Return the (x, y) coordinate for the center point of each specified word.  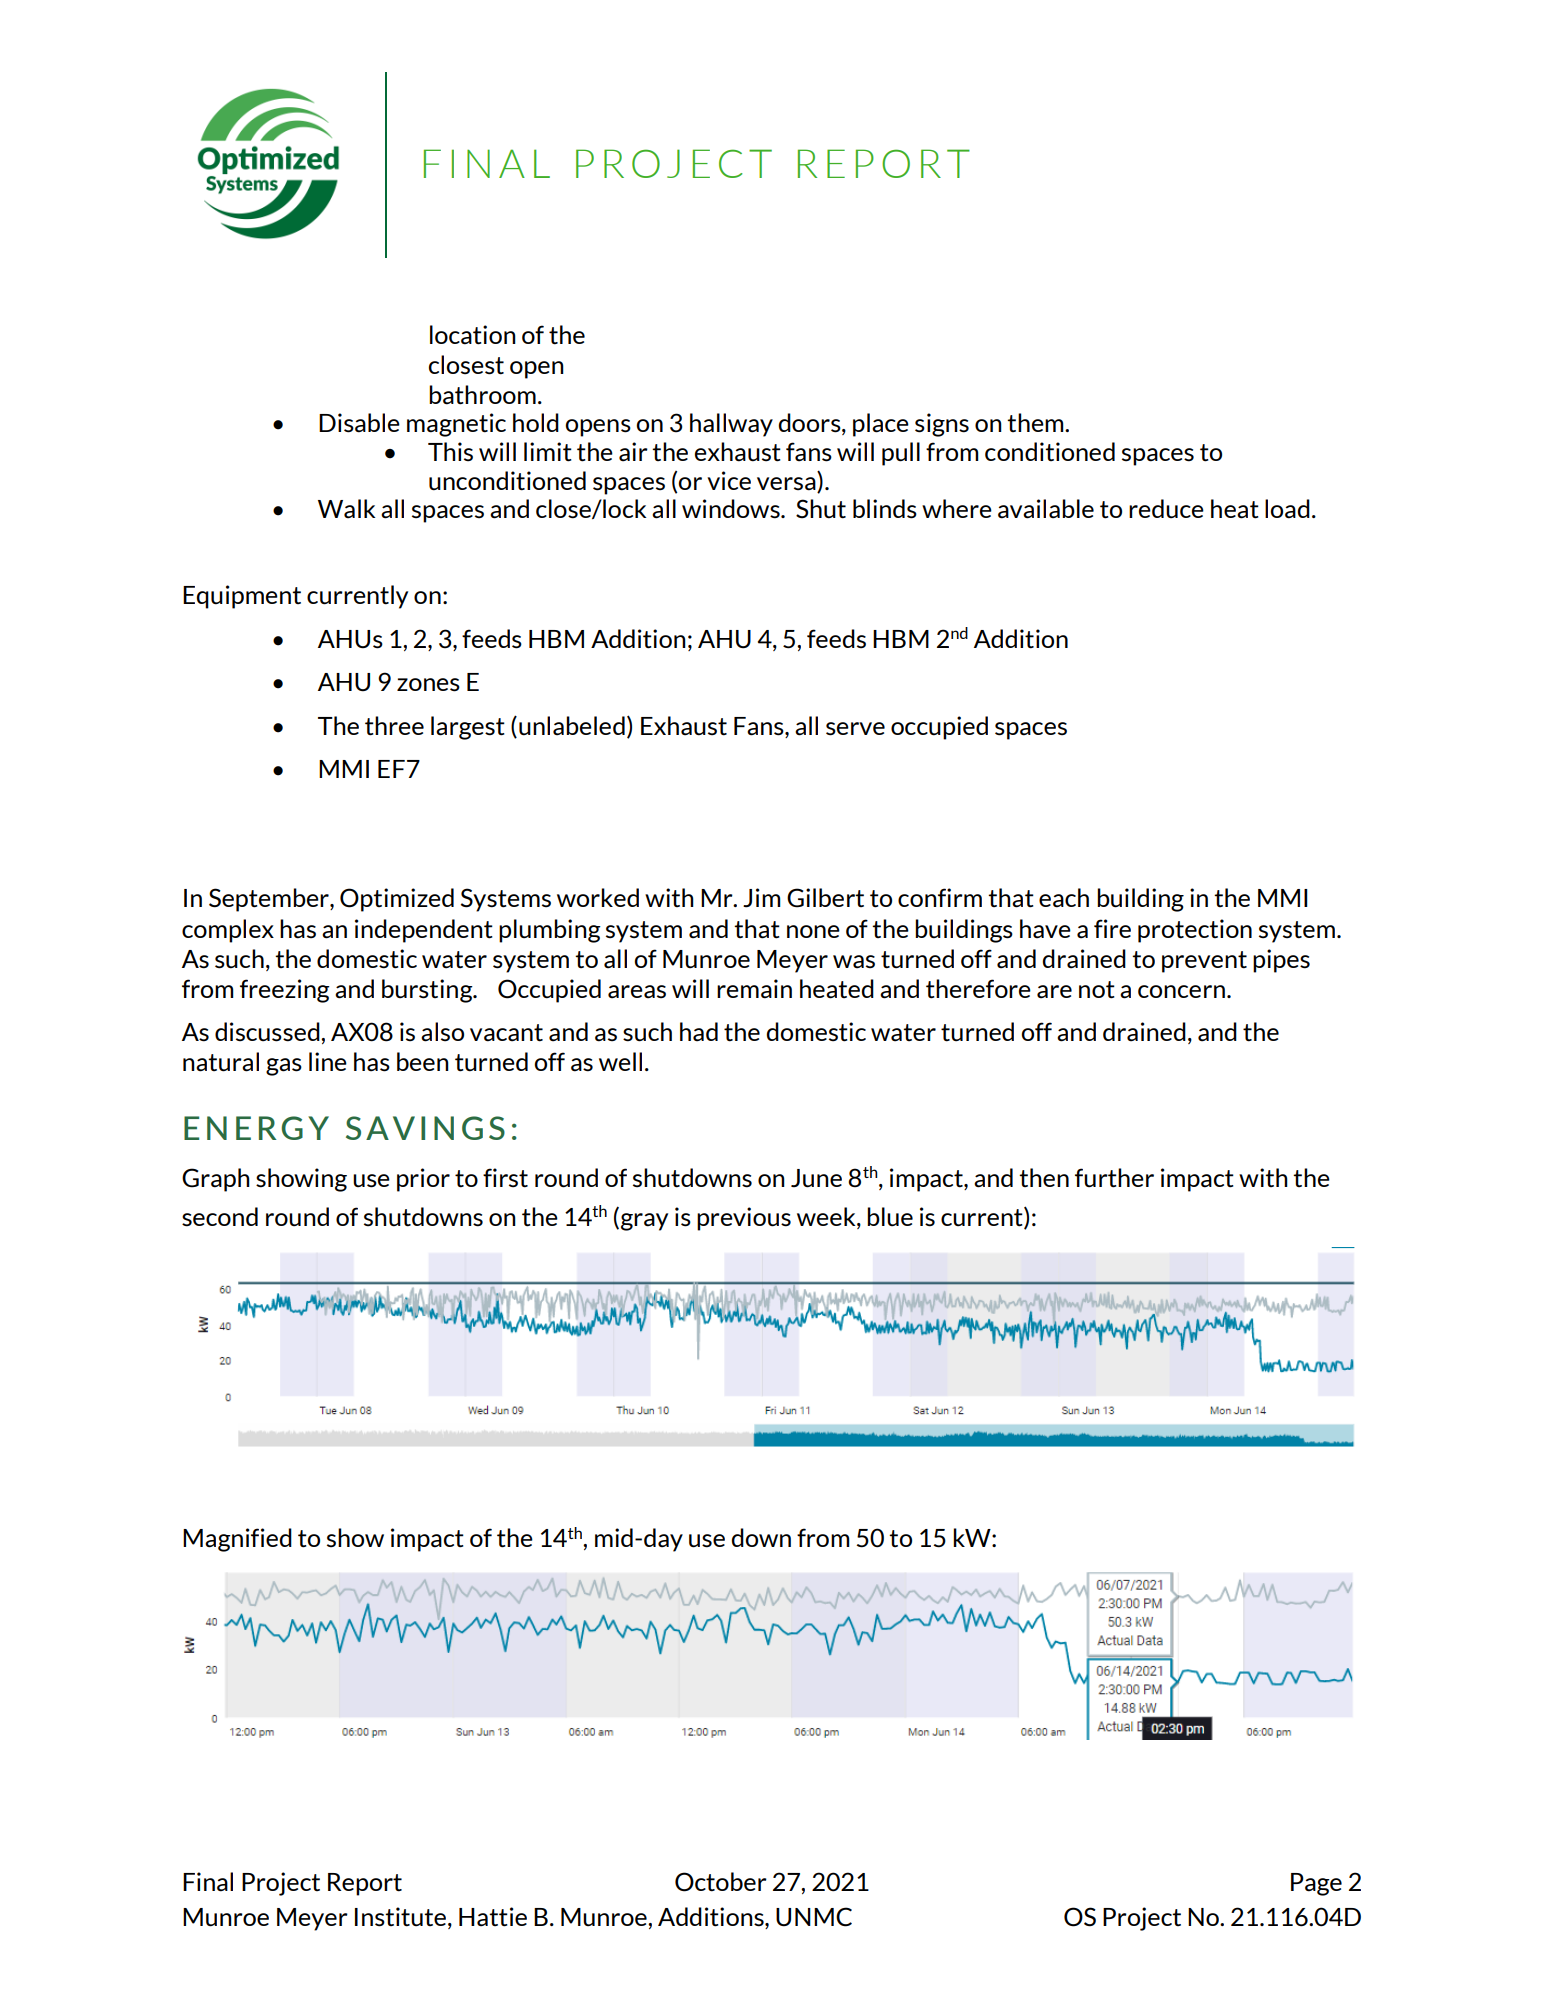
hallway (731, 425)
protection (1195, 931)
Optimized (397, 900)
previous (744, 1219)
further (1114, 1178)
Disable (359, 423)
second (220, 1217)
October (721, 1882)
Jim (762, 898)
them (1036, 422)
